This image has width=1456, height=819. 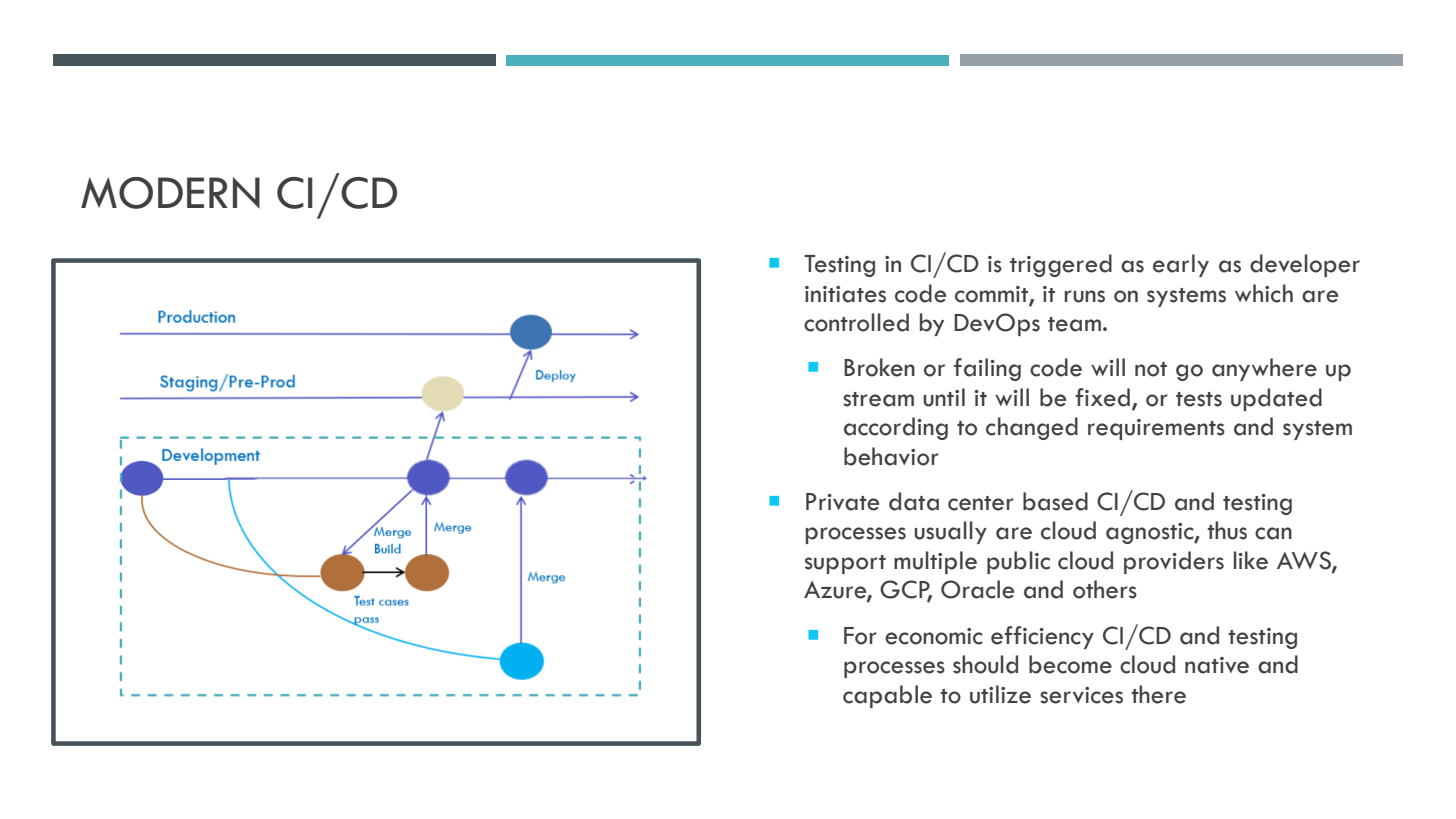 What do you see at coordinates (1105, 589) in the image?
I see `others` at bounding box center [1105, 589].
